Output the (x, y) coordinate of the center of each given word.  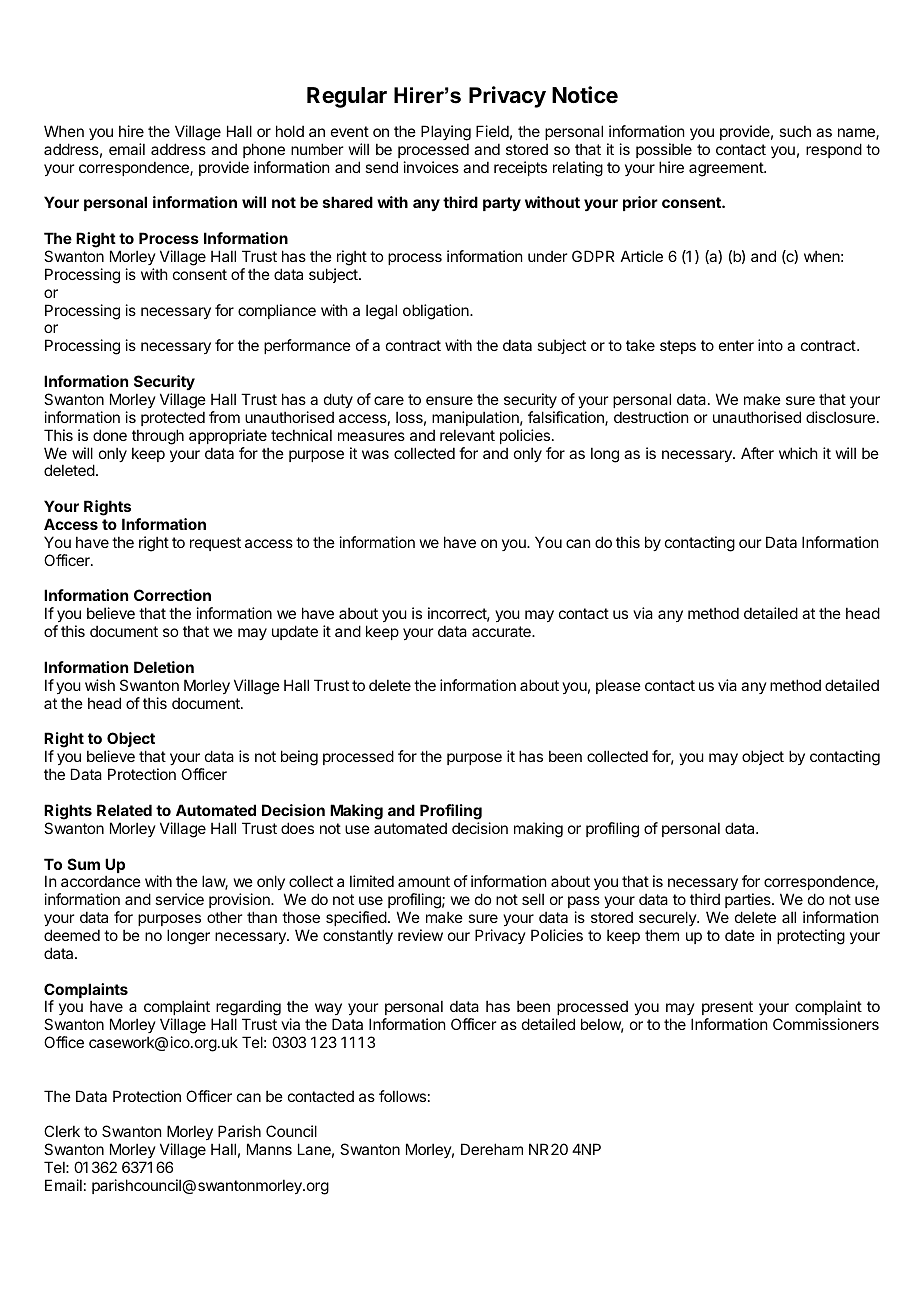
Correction (172, 595)
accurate (502, 631)
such (795, 131)
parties (749, 900)
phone (264, 150)
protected (173, 418)
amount (424, 881)
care (389, 400)
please (618, 686)
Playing (446, 133)
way (328, 1011)
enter (736, 345)
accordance (101, 881)
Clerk (62, 1131)
